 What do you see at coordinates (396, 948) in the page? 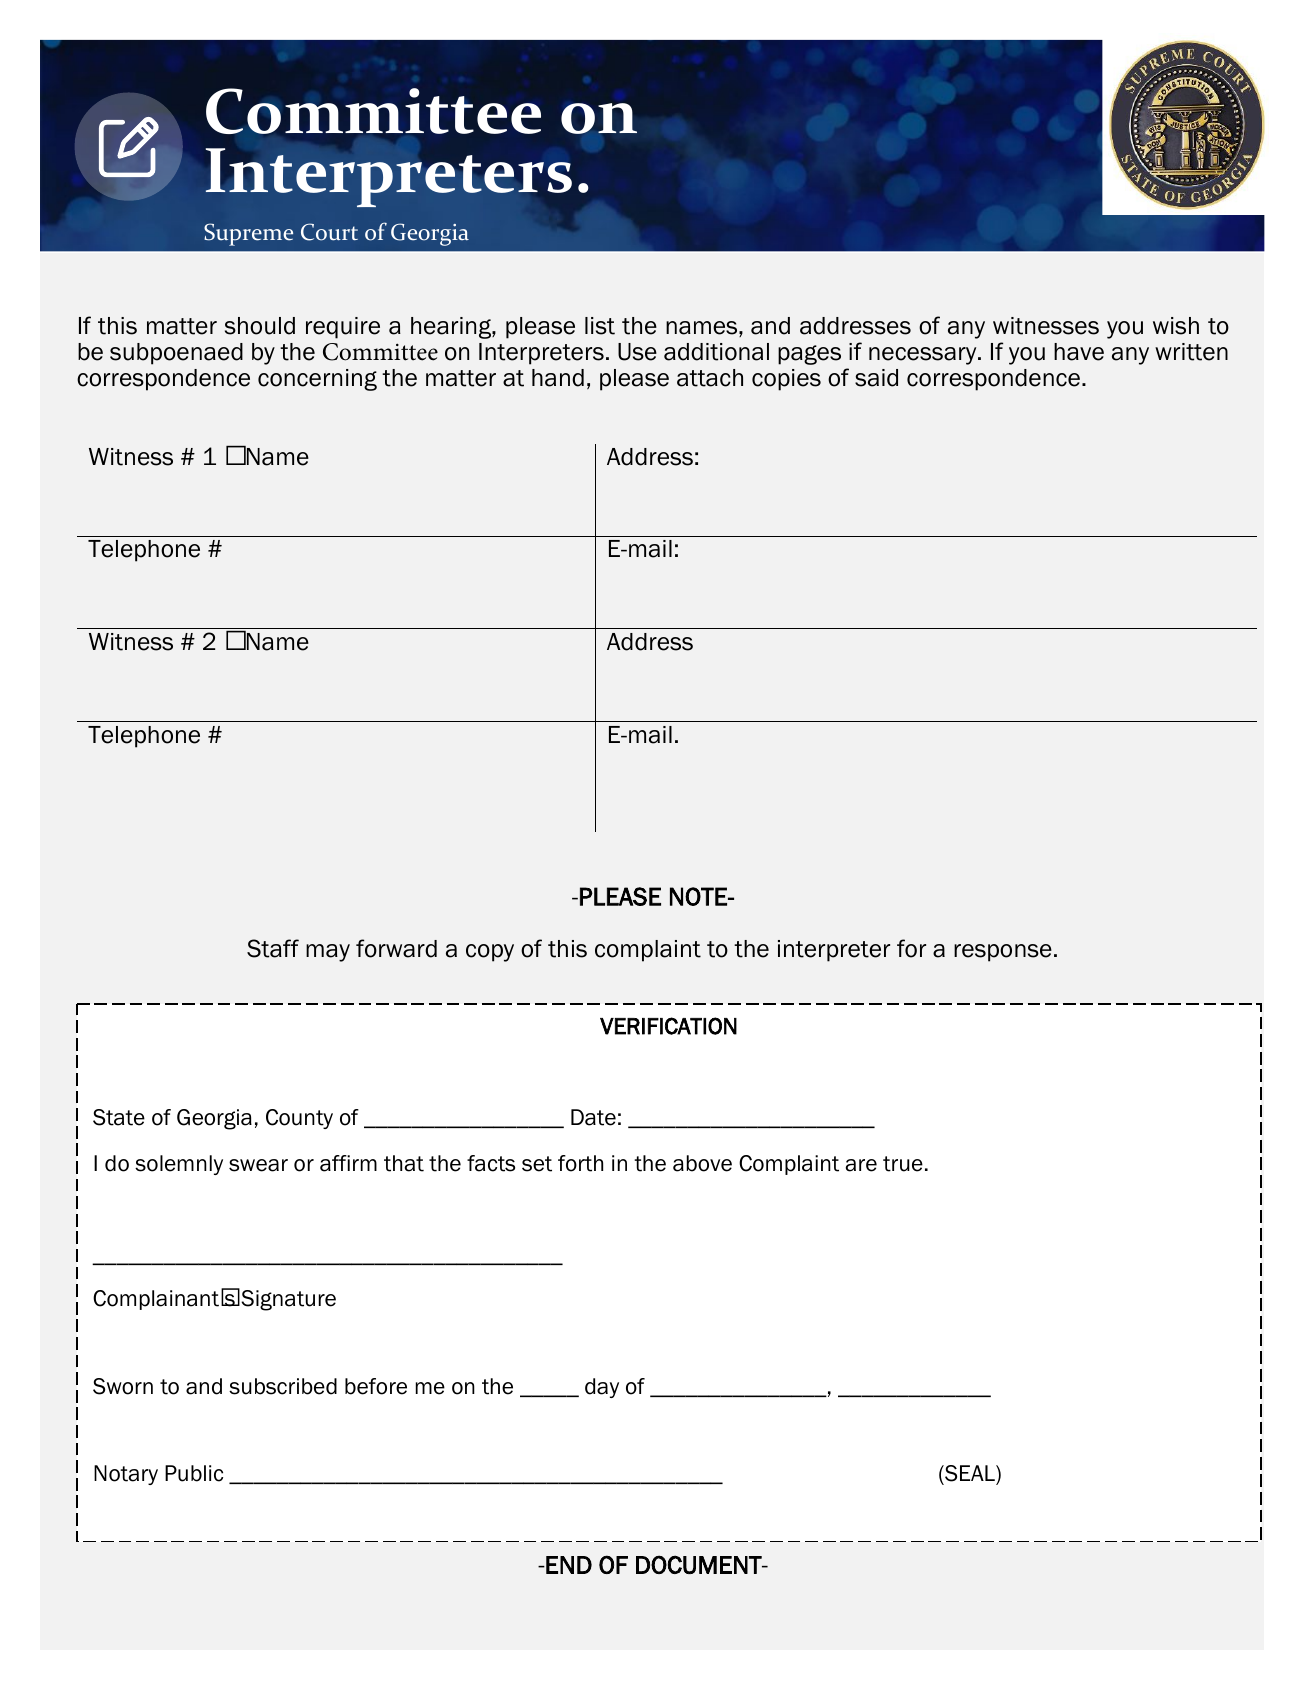
I see `forward` at bounding box center [396, 948].
